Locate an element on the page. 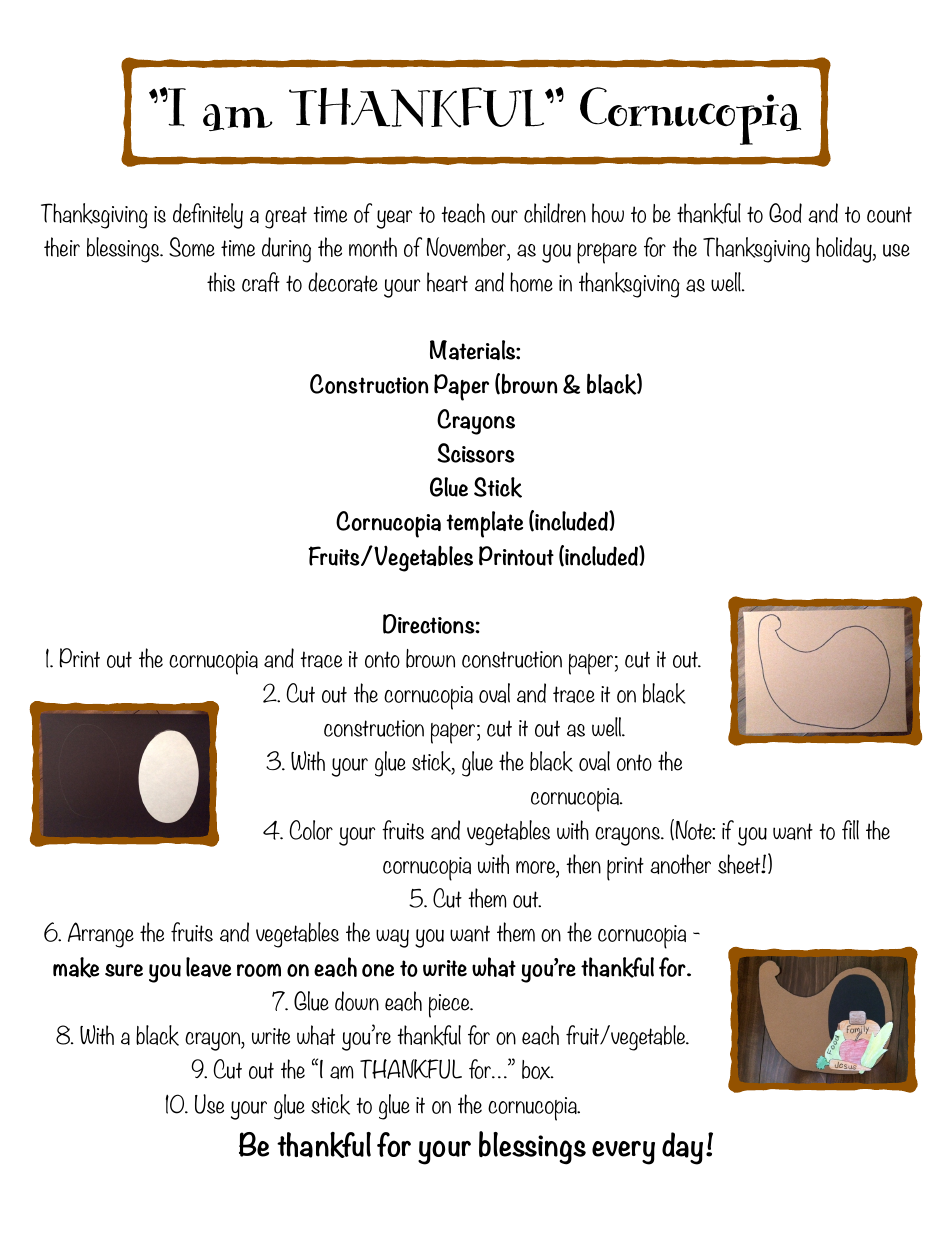 Image resolution: width=952 pixels, height=1233 pixels. fill is located at coordinates (850, 830).
